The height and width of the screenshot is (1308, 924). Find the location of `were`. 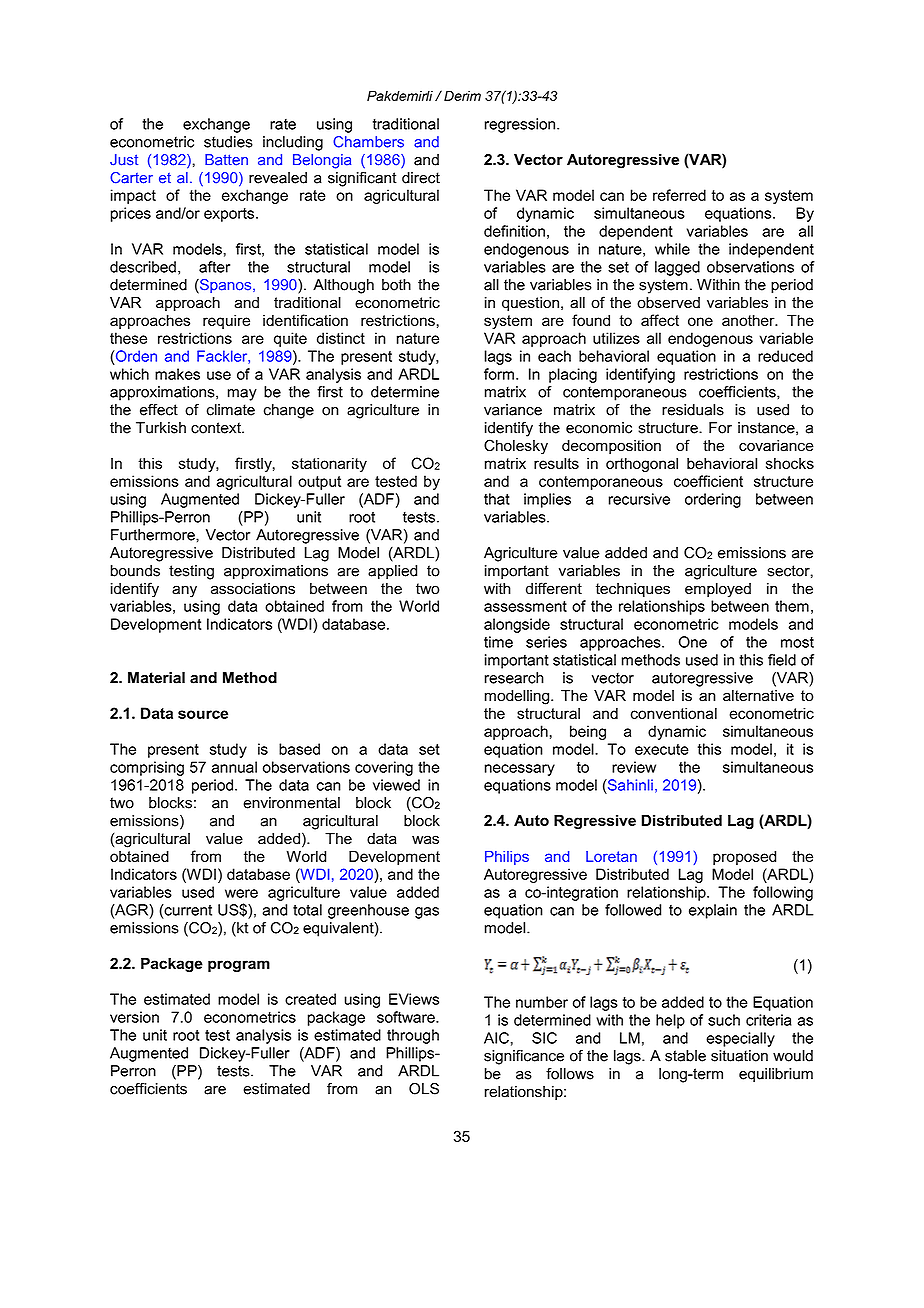

were is located at coordinates (241, 893).
